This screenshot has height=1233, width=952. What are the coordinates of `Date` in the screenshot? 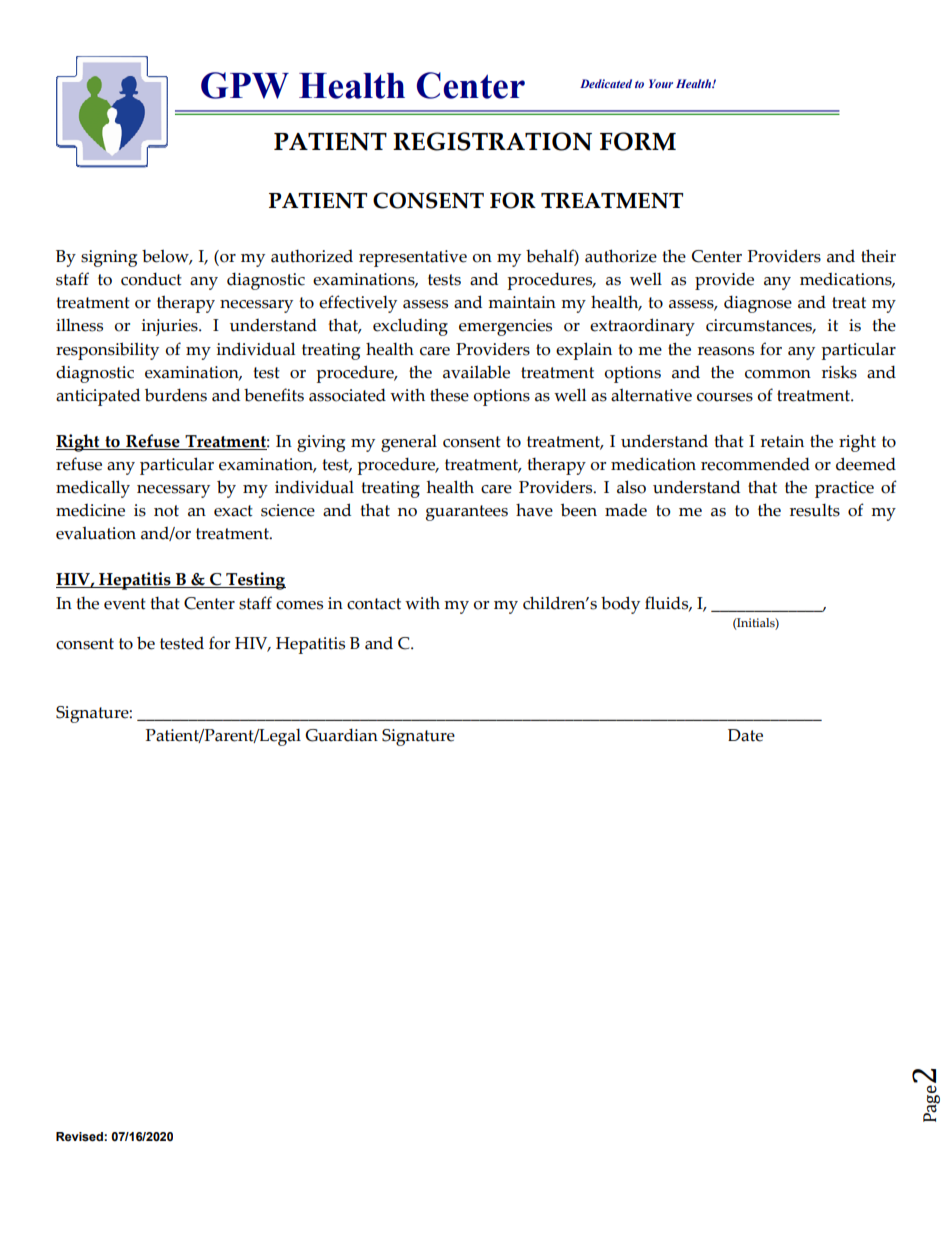 It's located at (745, 735).
